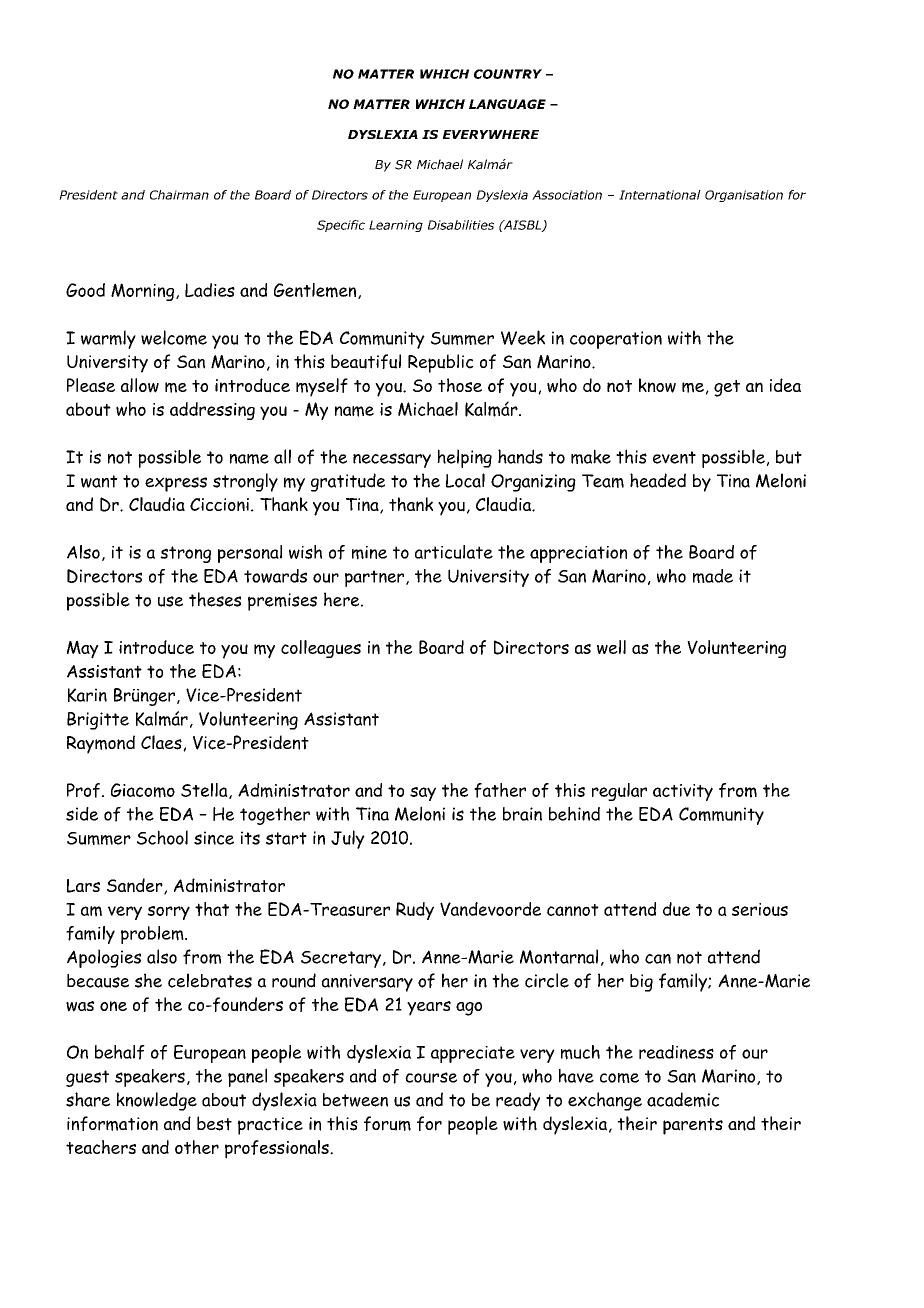 The width and height of the document is (924, 1308). I want to click on LANGUAGE, so click(507, 104).
